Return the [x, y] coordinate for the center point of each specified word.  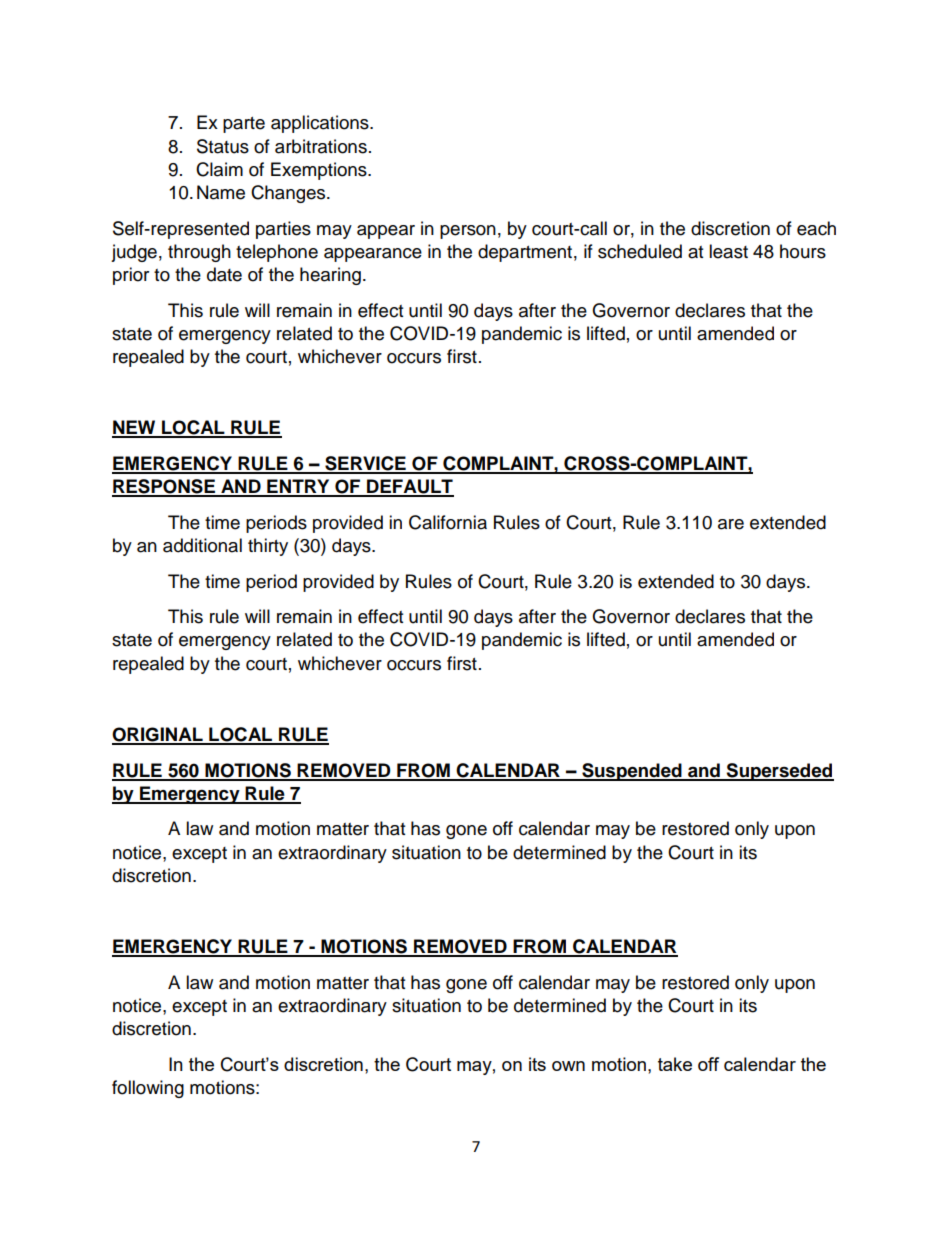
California [448, 522]
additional [202, 545]
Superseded [779, 772]
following [148, 1089]
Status [223, 146]
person [468, 232]
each [816, 228]
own [568, 1066]
